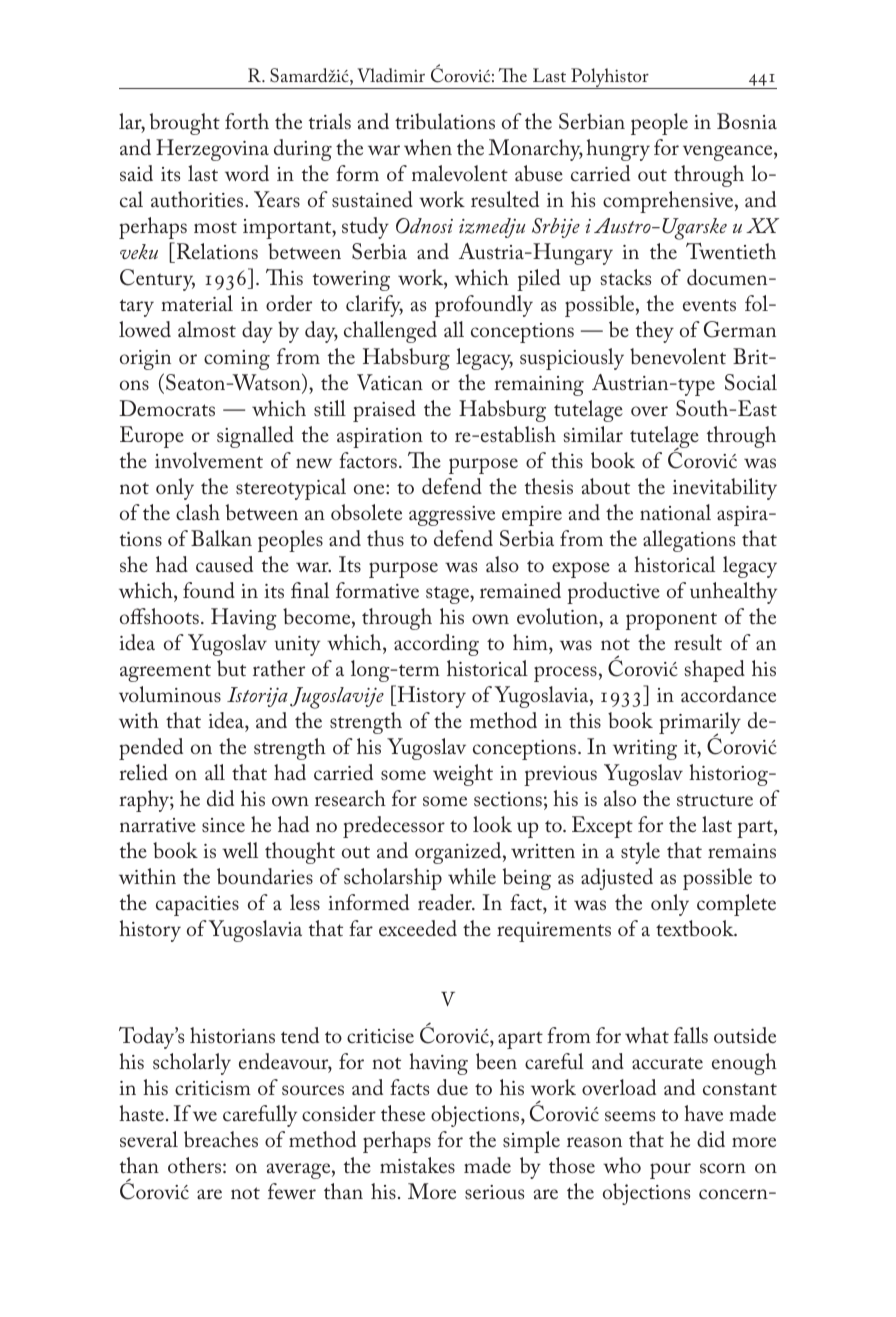 This page has width=896, height=1317. Describe the element at coordinates (446, 902) in the page. I see `reader` at that location.
